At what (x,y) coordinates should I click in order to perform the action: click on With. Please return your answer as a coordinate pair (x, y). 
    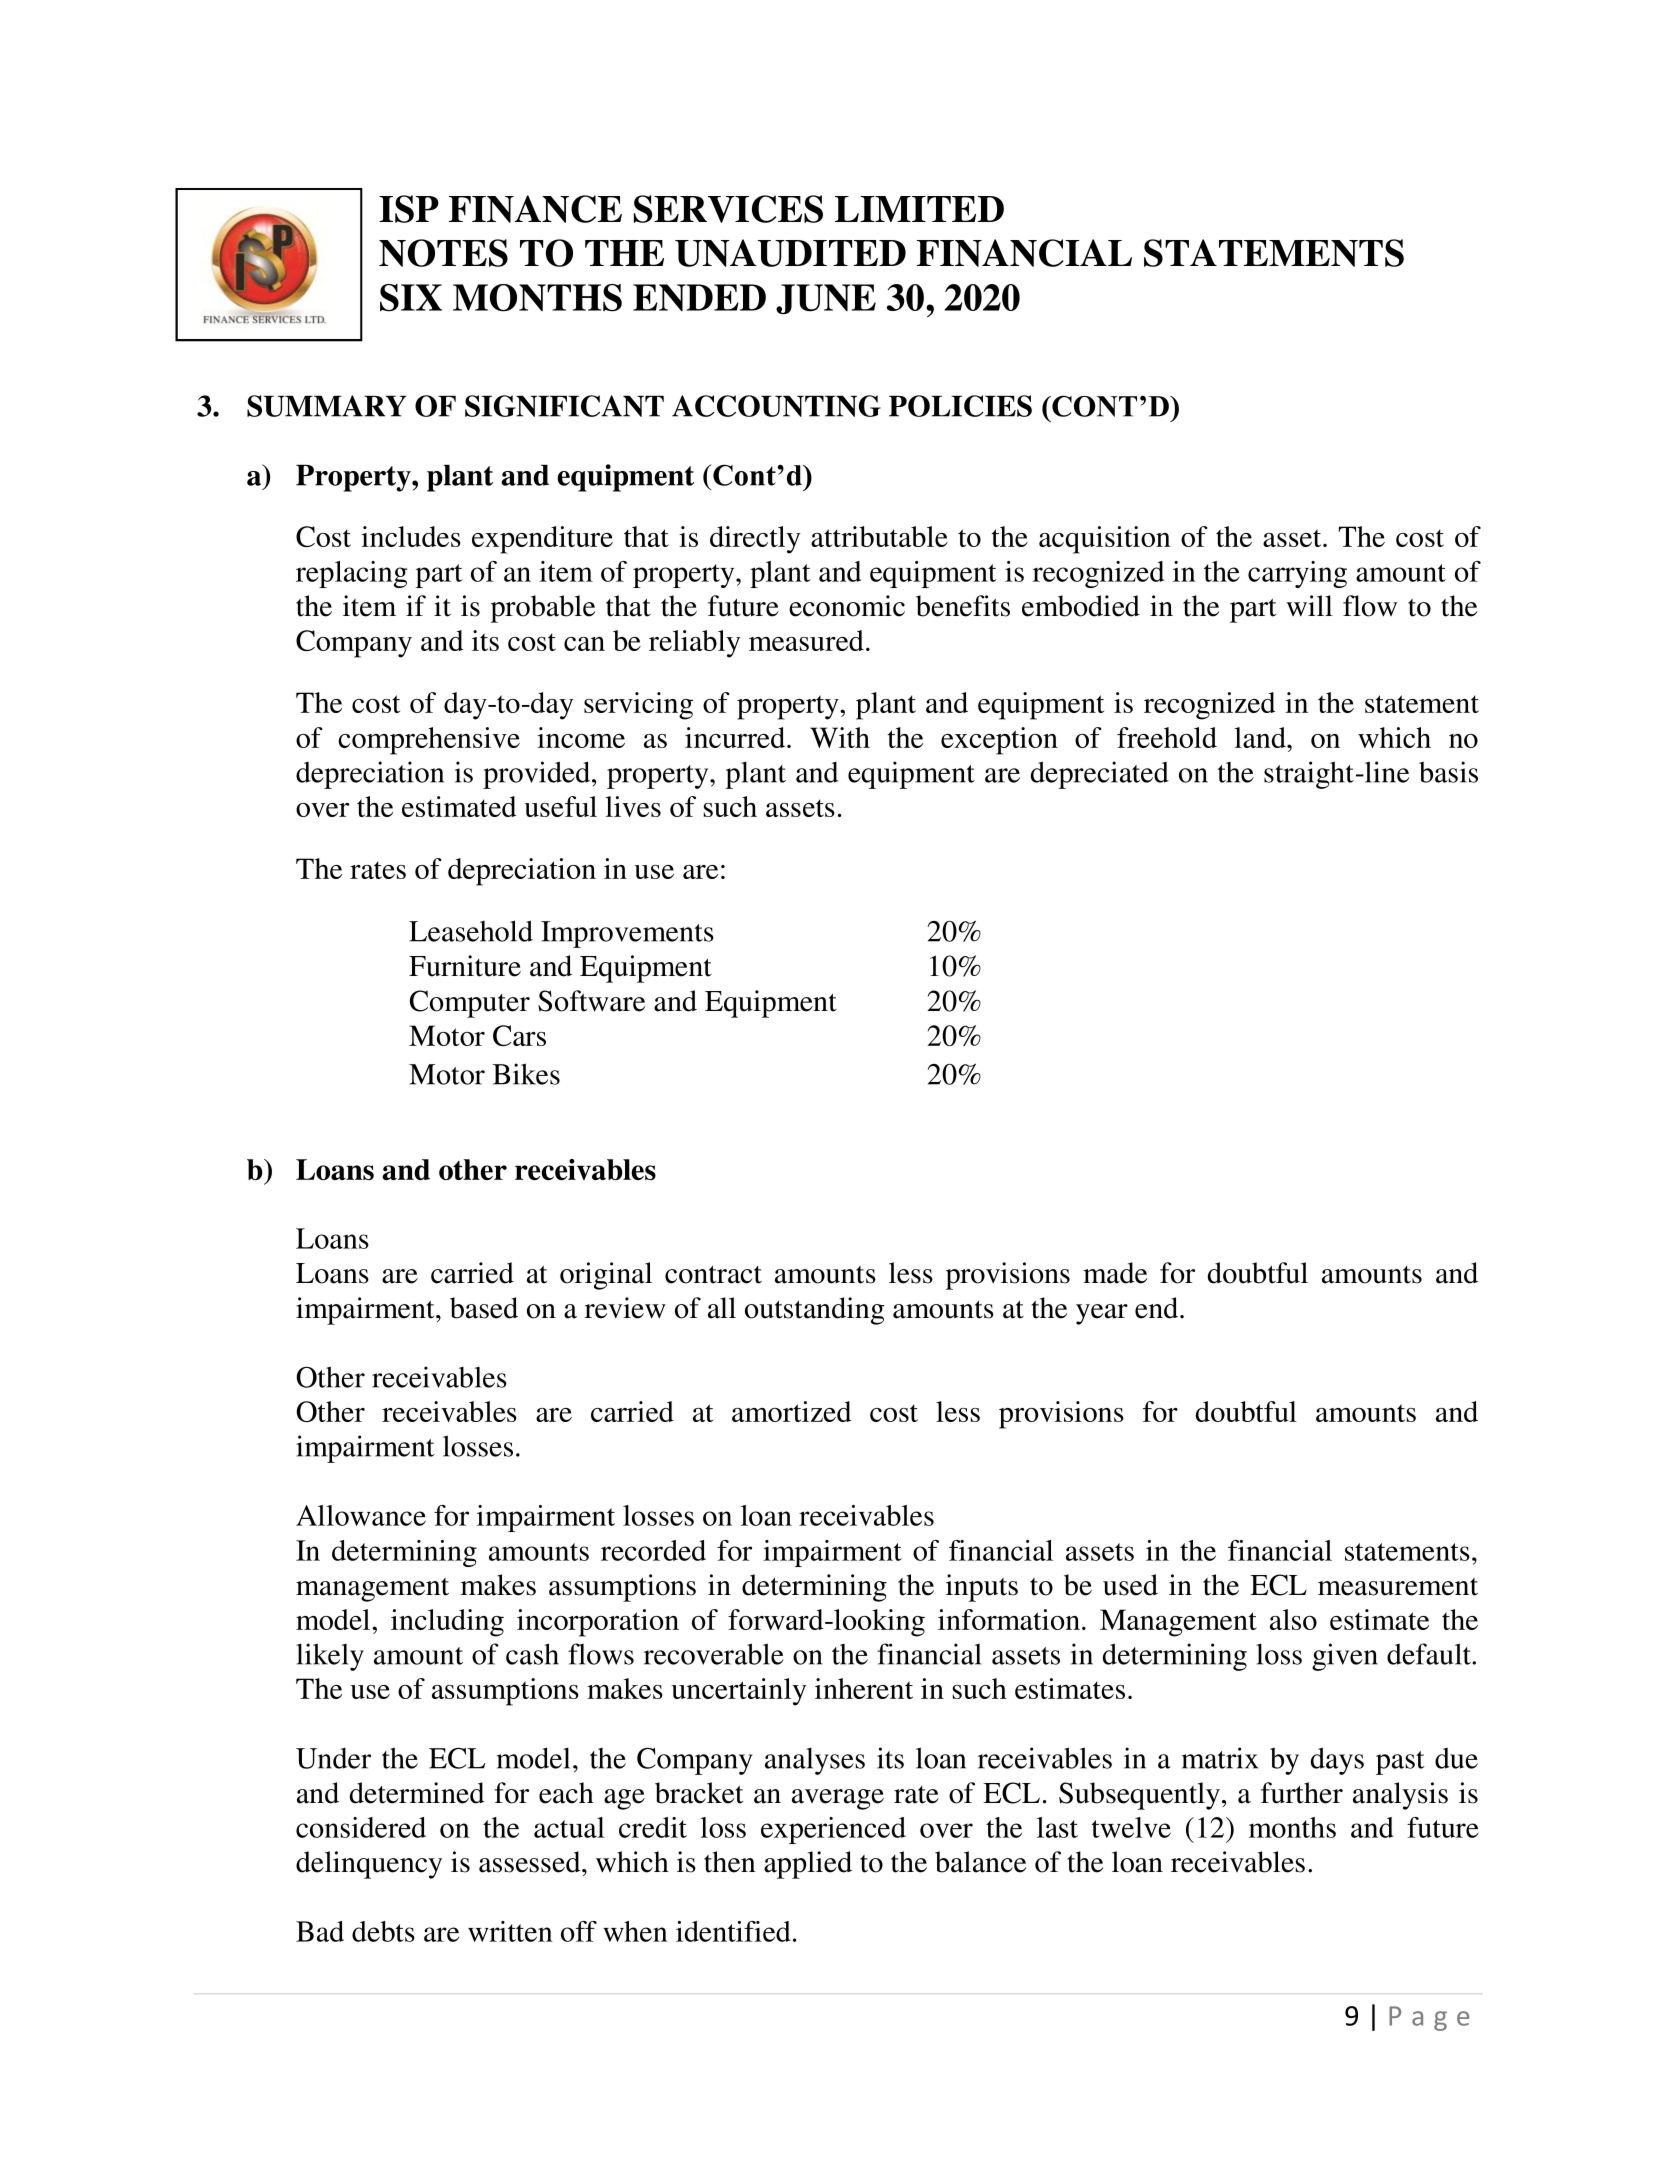
    Looking at the image, I should click on (840, 737).
